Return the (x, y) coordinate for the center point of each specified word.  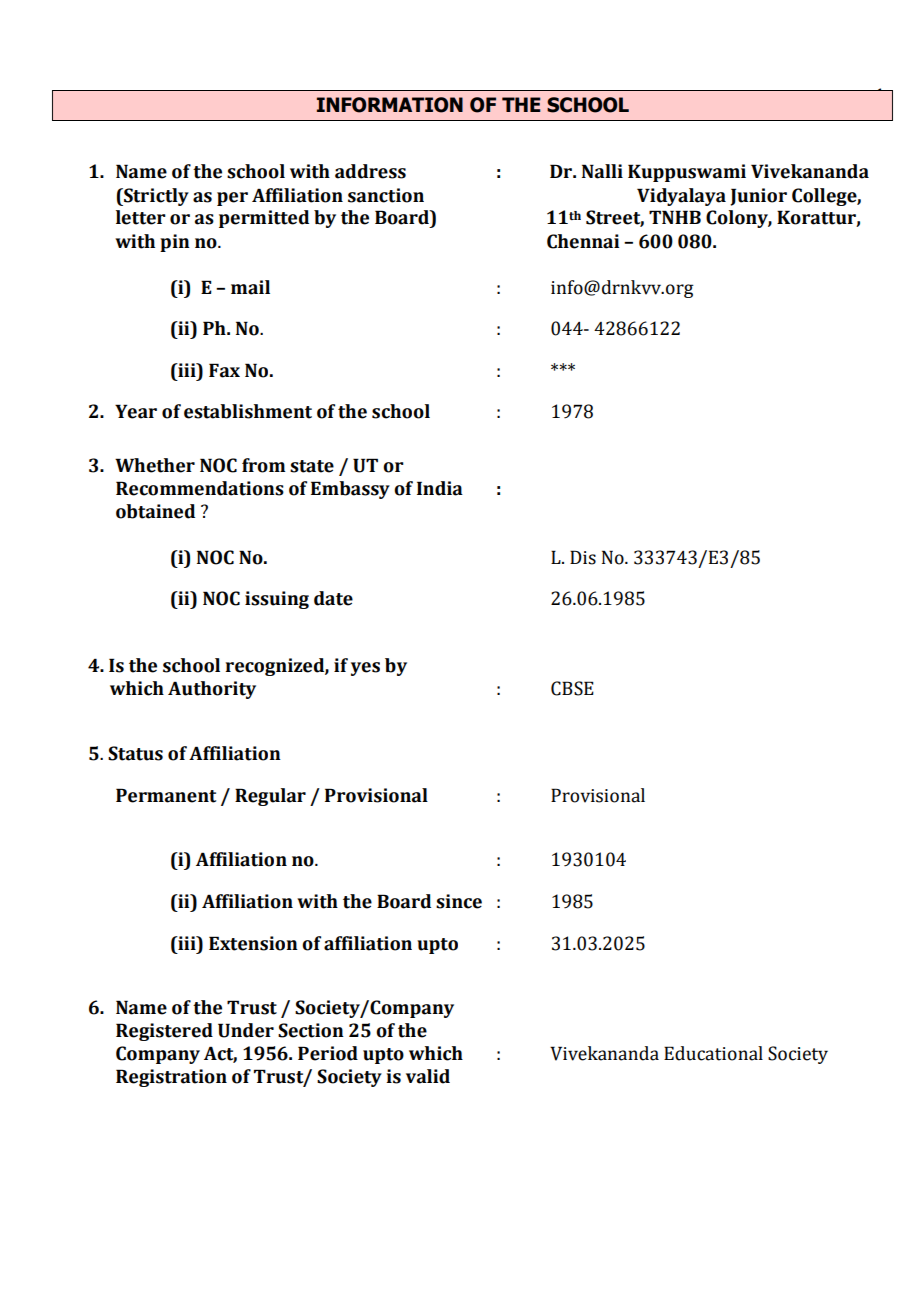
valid (428, 1076)
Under (246, 1030)
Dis (583, 557)
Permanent (166, 795)
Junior (758, 197)
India (440, 488)
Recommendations (200, 488)
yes (365, 669)
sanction (386, 195)
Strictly (155, 197)
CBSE (572, 688)
